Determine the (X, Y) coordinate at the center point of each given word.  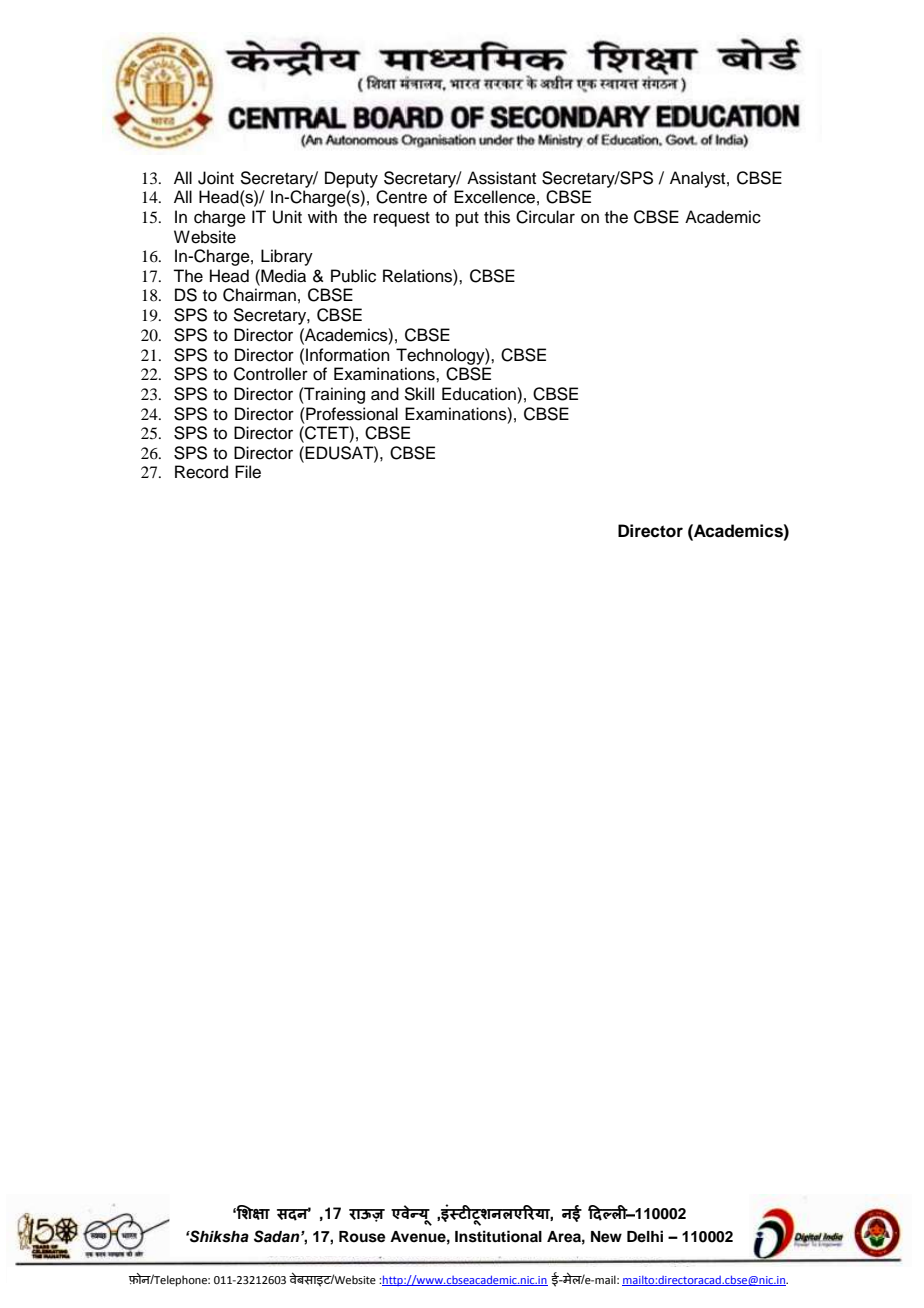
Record (201, 472)
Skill (419, 394)
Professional (351, 414)
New (606, 1237)
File (248, 472)
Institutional (498, 1236)
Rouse (362, 1237)
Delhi (645, 1236)
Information (348, 355)
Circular (545, 217)
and (385, 394)
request (402, 219)
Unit (287, 217)
